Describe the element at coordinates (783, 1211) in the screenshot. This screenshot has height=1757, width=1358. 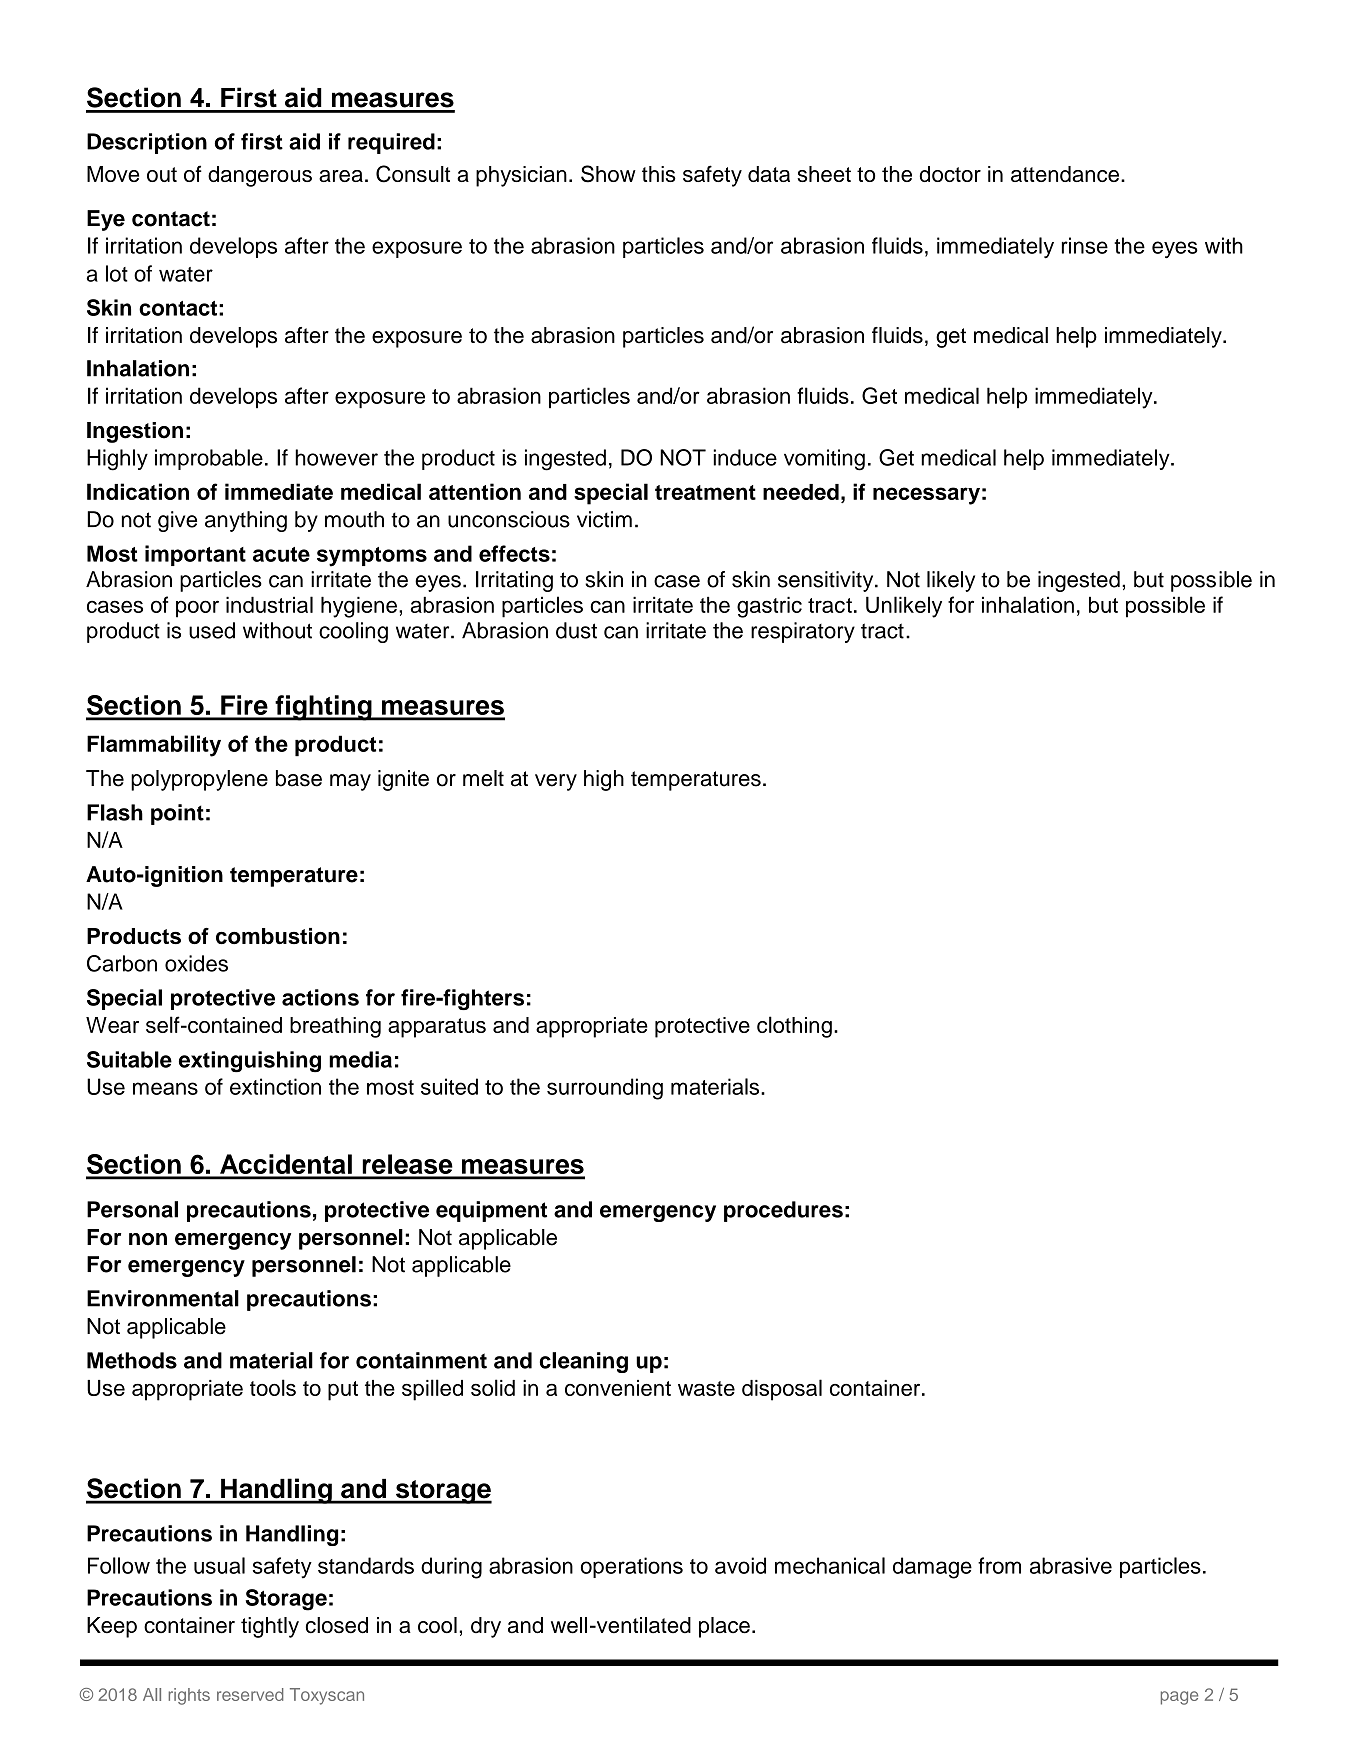
I see `procedures` at that location.
